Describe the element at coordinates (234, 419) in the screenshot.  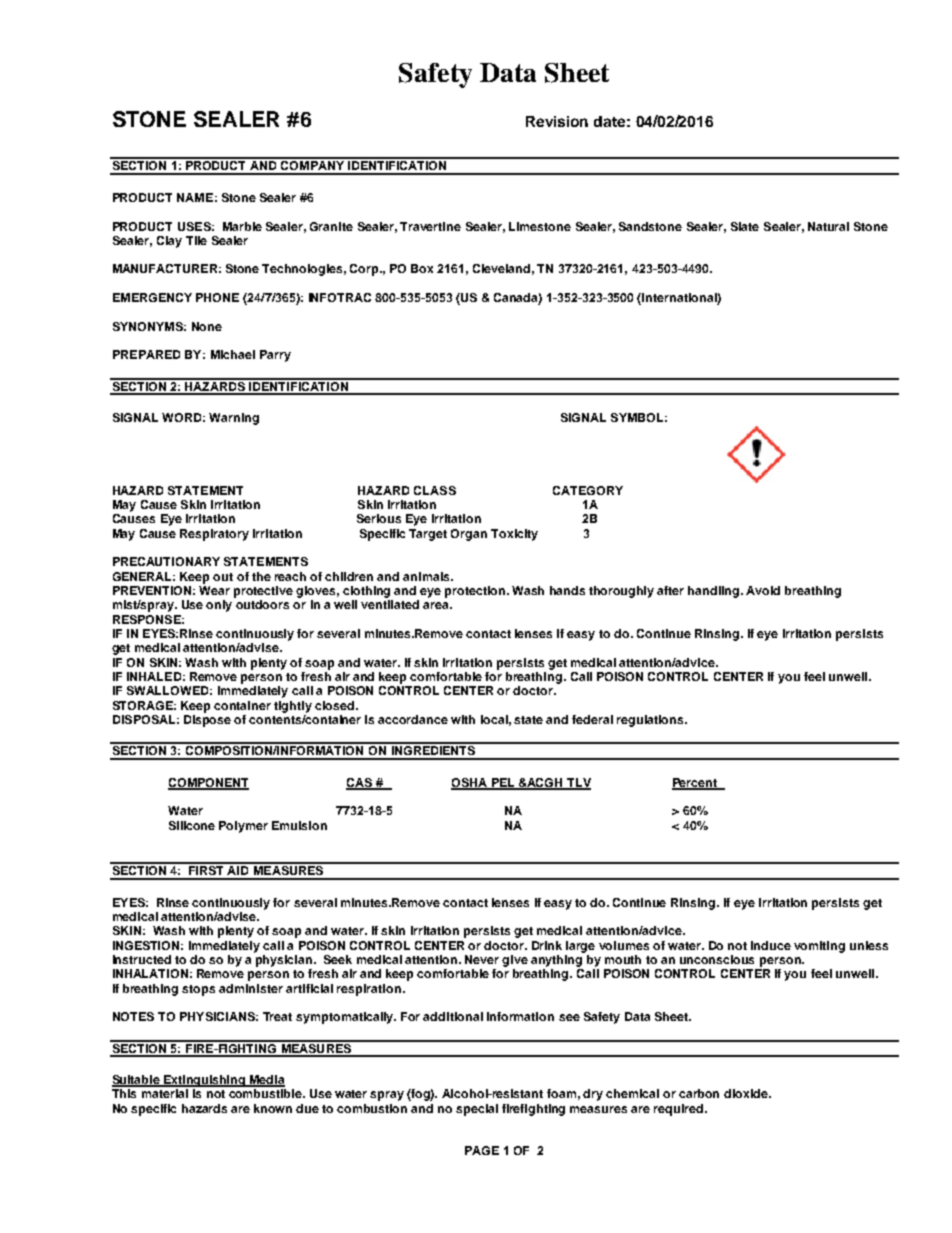
I see `Warning` at that location.
